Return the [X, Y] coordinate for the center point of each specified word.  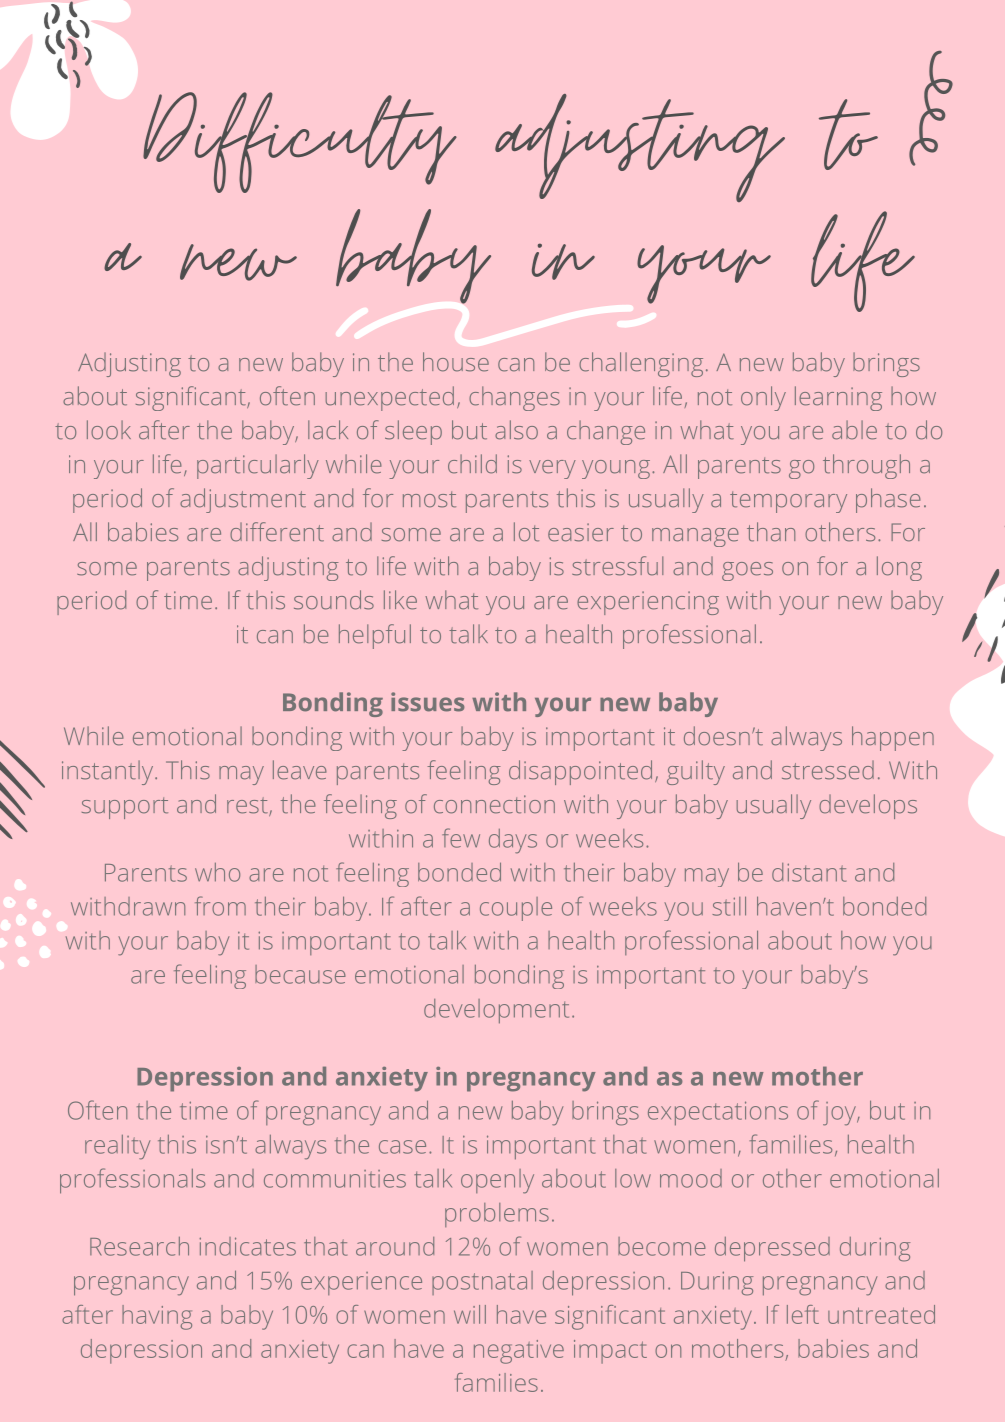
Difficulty [300, 142]
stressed [828, 770]
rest [248, 806]
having [157, 1317]
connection [494, 804]
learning [838, 398]
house [456, 362]
